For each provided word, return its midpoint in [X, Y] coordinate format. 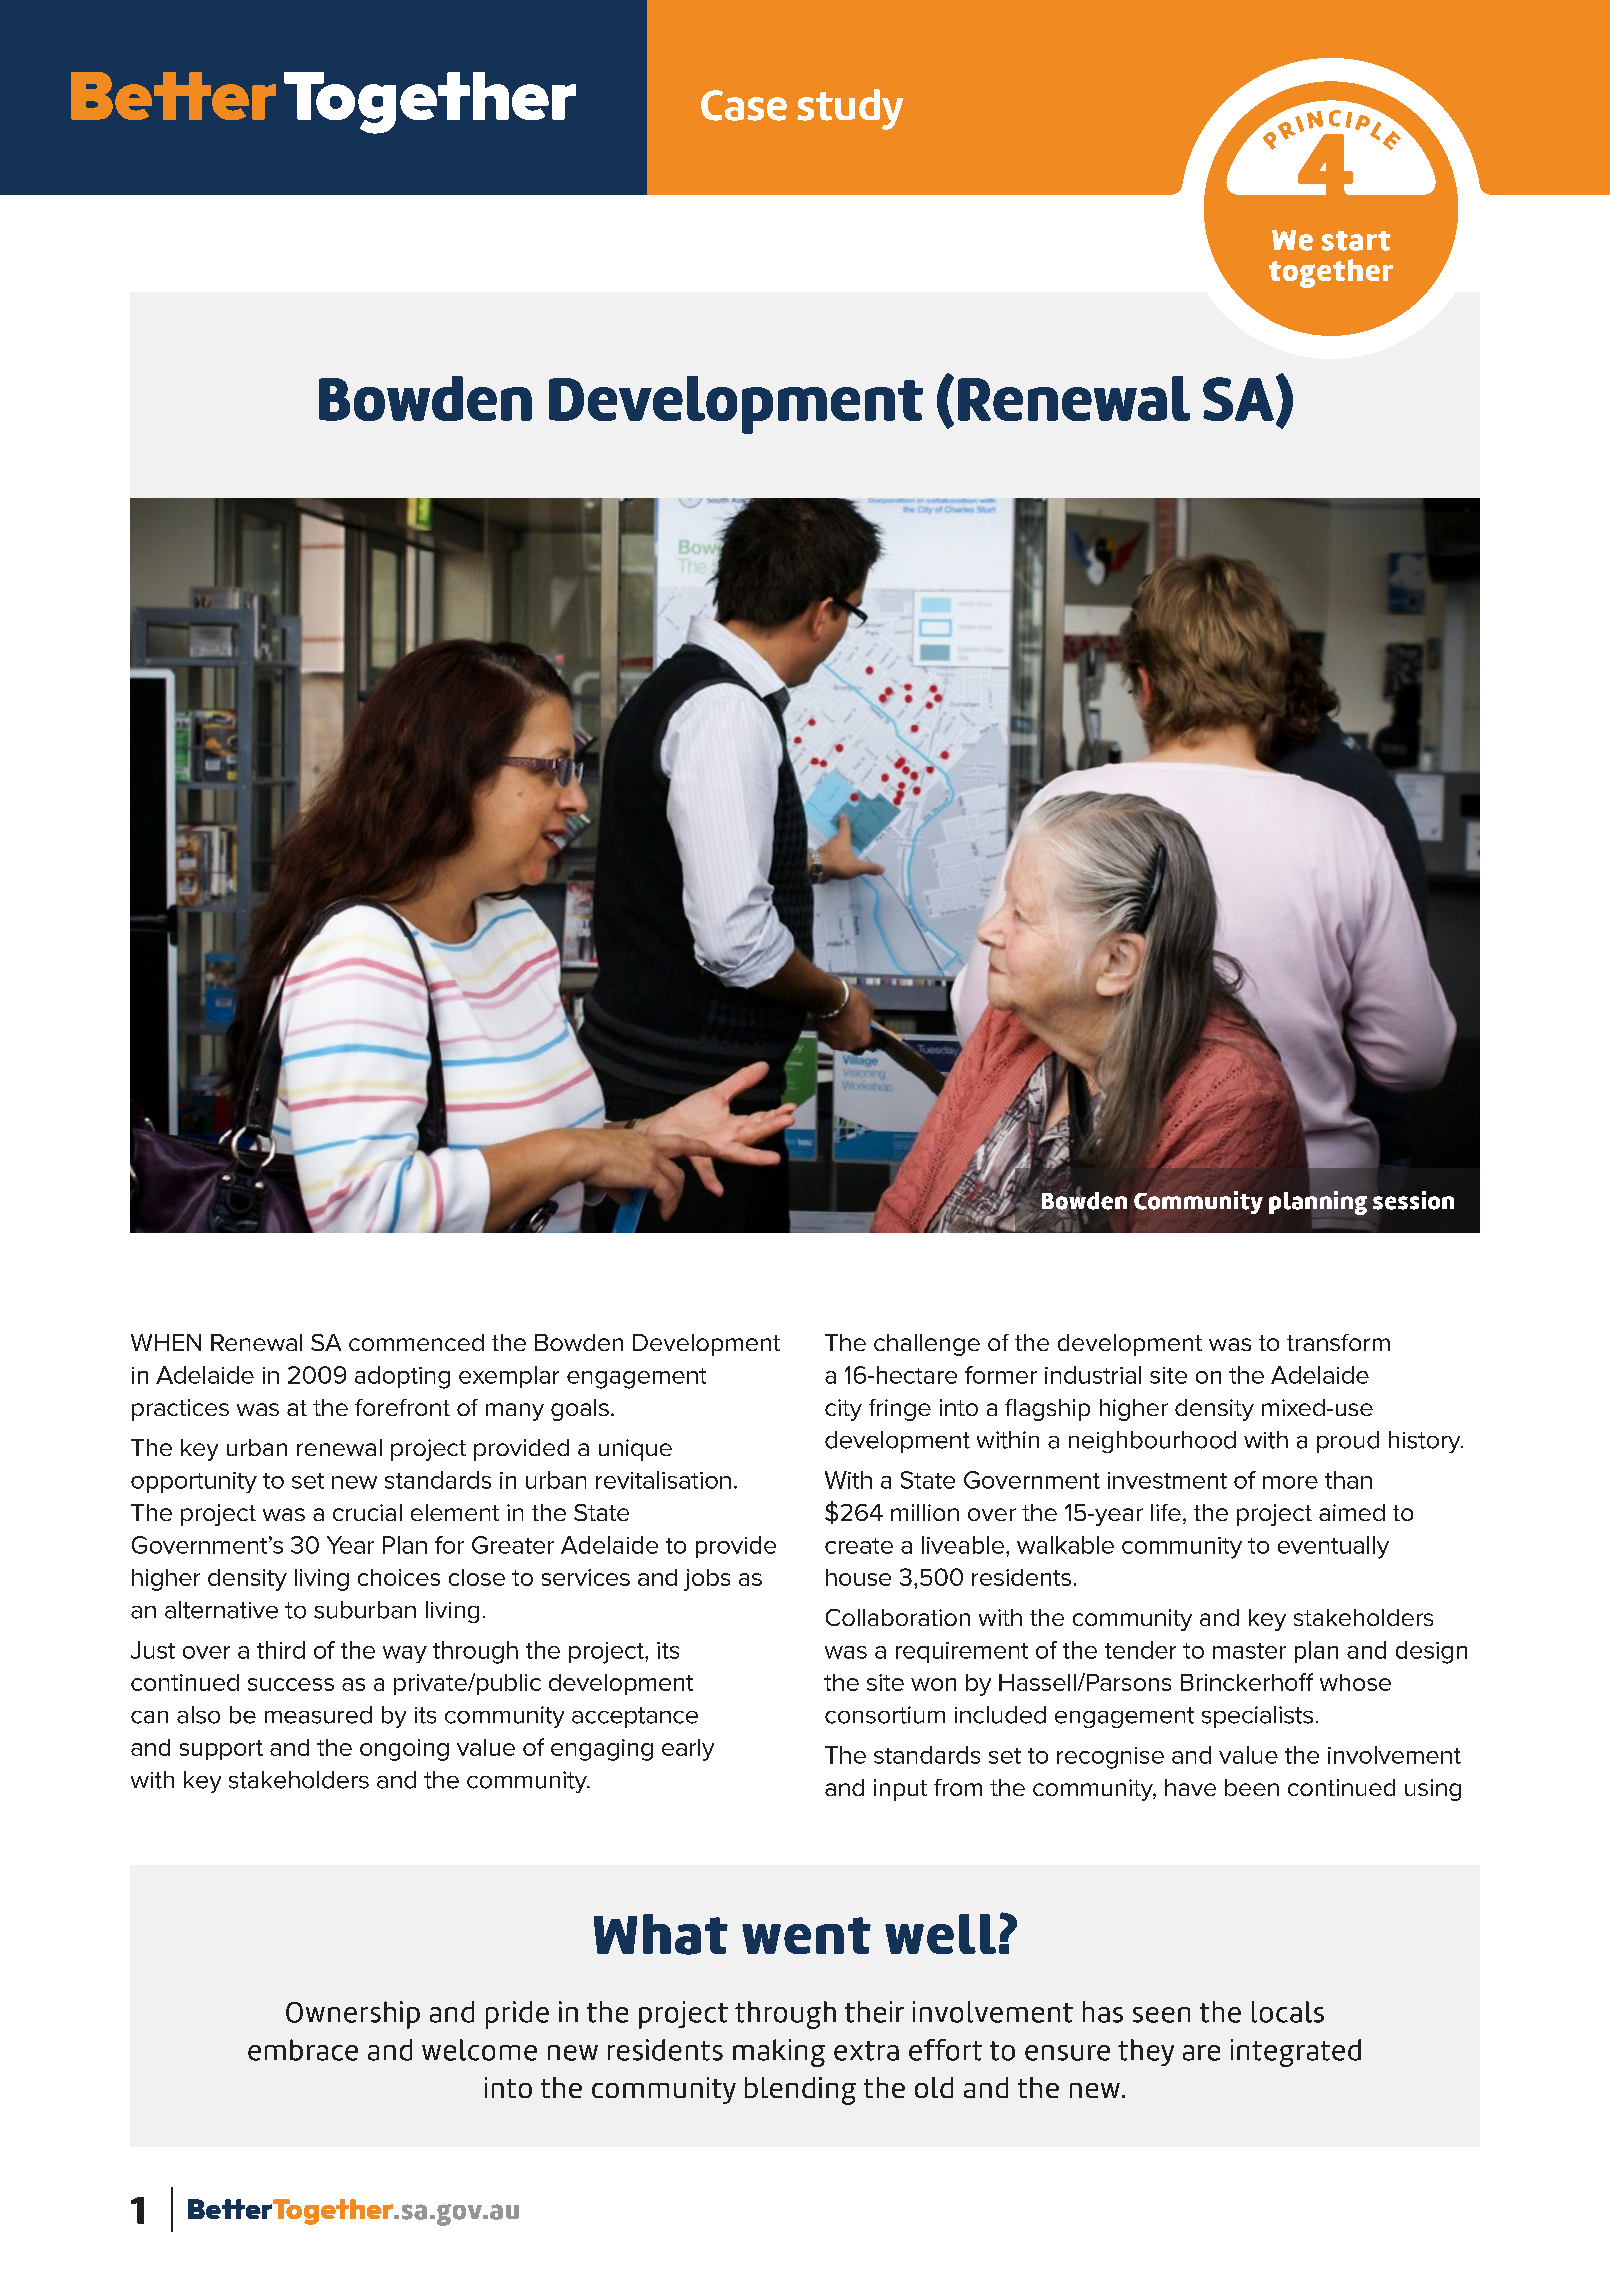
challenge [927, 1345]
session [1413, 1200]
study [850, 109]
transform [1338, 1342]
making [779, 2053]
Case [744, 105]
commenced [416, 1342]
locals [1288, 2012]
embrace [303, 2050]
